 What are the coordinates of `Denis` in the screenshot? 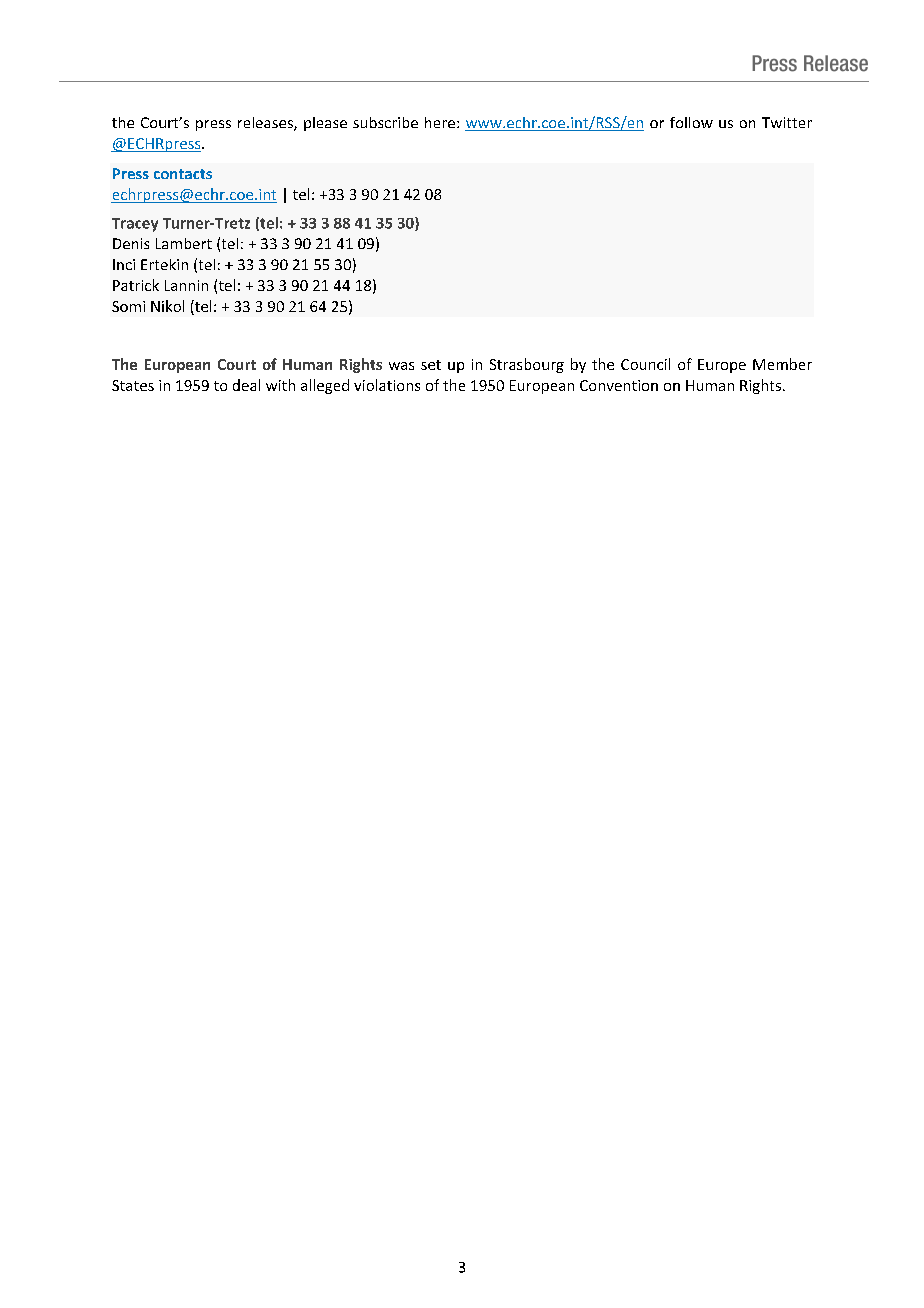 It's located at (131, 243).
